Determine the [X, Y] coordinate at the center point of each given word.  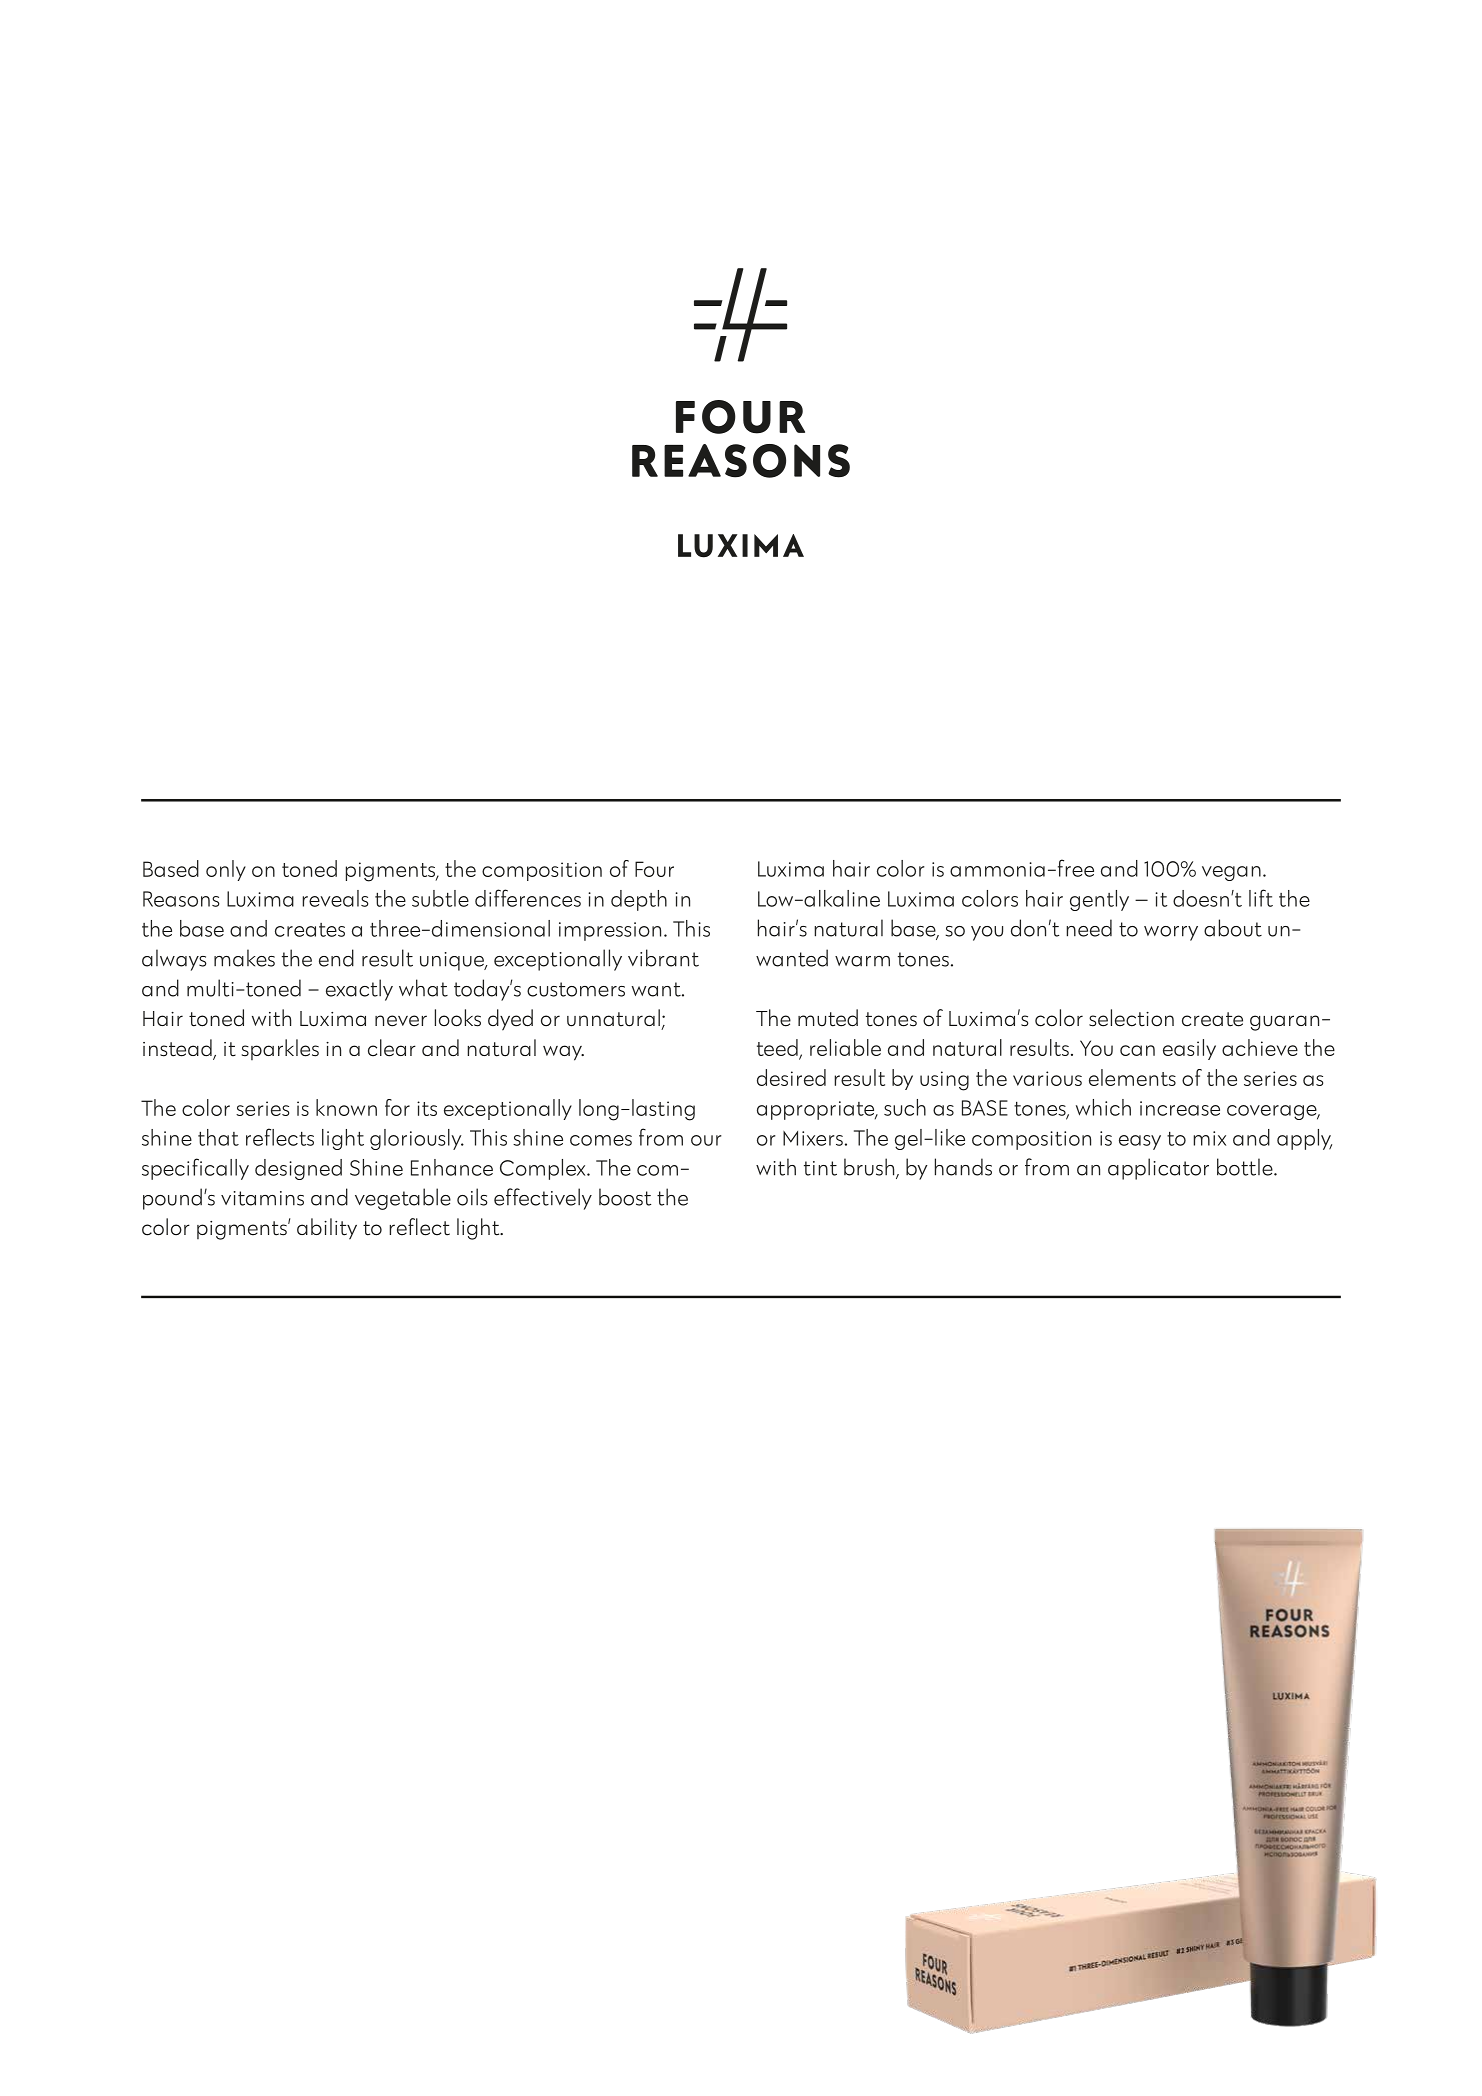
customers [576, 989]
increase [1180, 1108]
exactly [359, 990]
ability [327, 1229]
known [346, 1107]
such [905, 1107]
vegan [1231, 873]
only [226, 870]
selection [1131, 1018]
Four [654, 869]
